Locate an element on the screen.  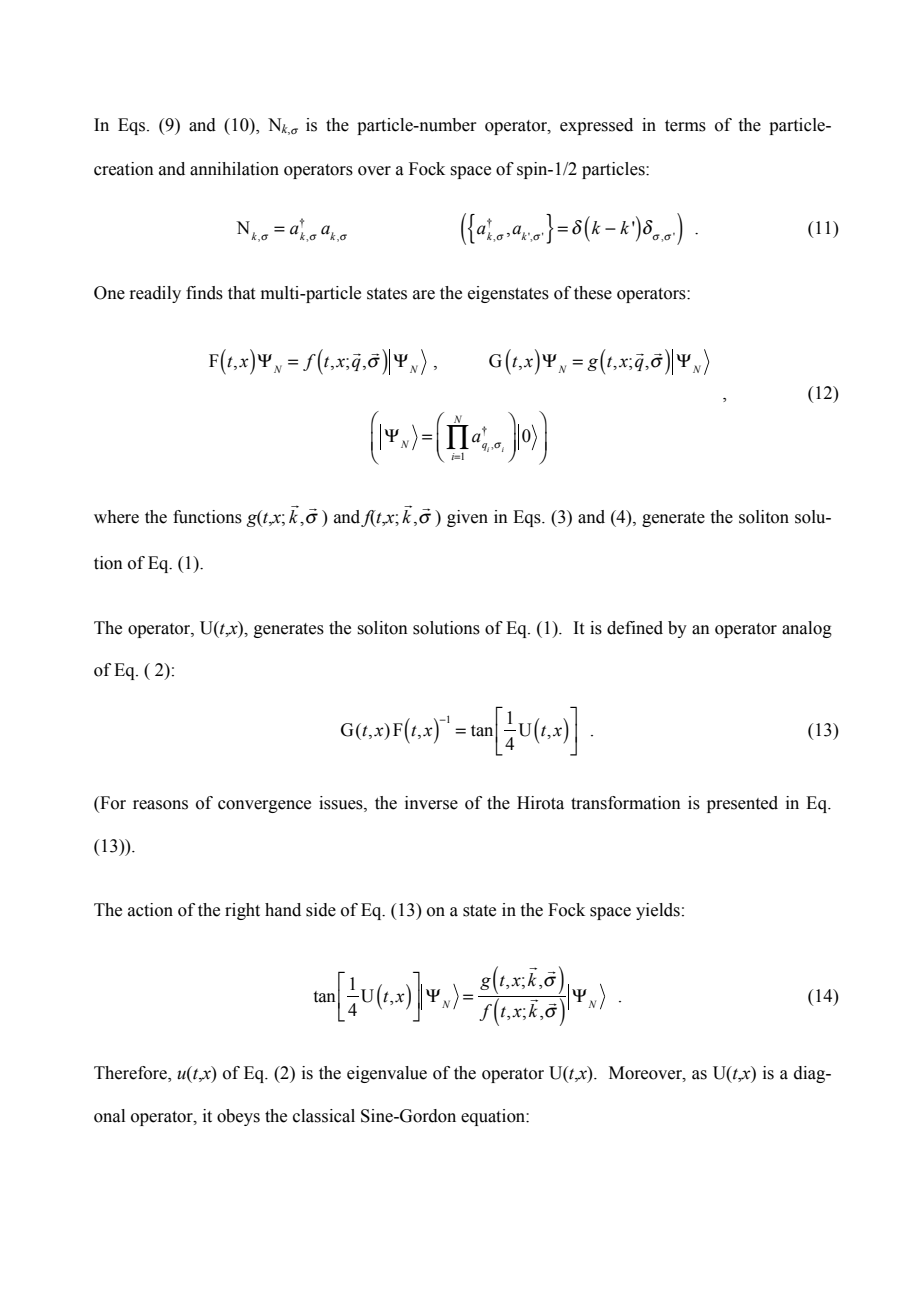
expressed is located at coordinates (596, 126).
